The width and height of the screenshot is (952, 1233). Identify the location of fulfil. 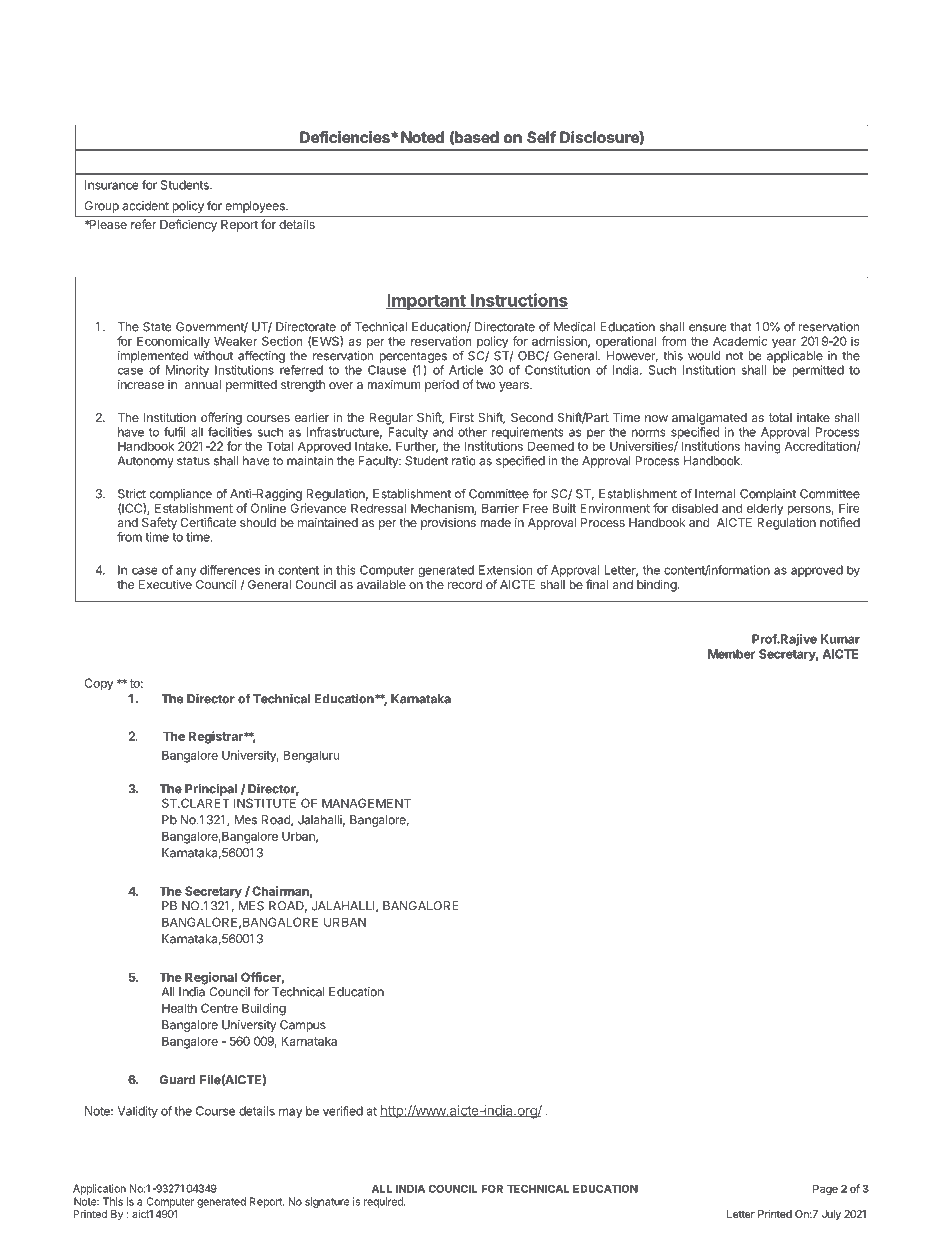
(175, 432).
